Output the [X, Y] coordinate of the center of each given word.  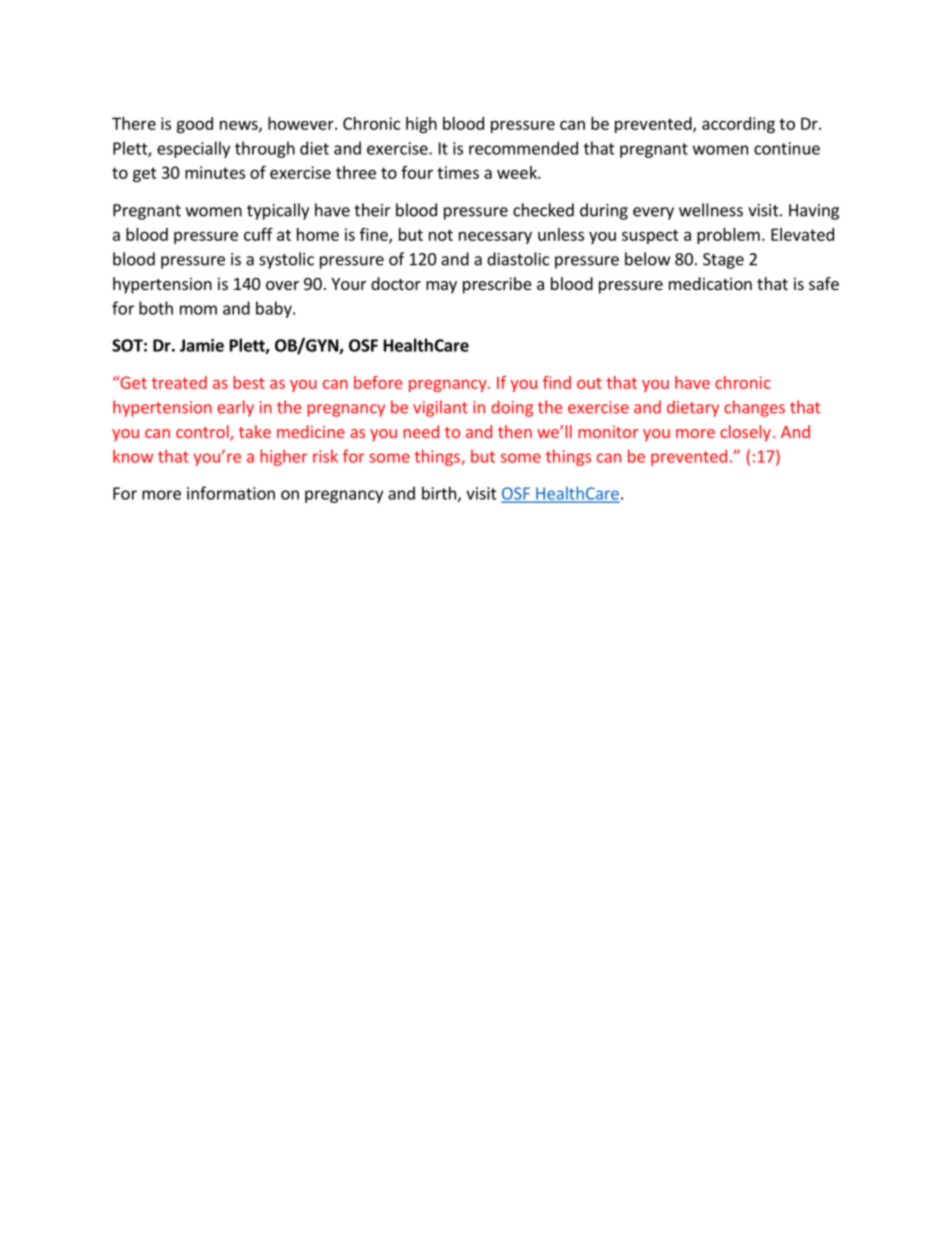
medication [710, 283]
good [194, 125]
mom [198, 310]
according [738, 125]
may [441, 287]
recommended [523, 148]
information [231, 493]
